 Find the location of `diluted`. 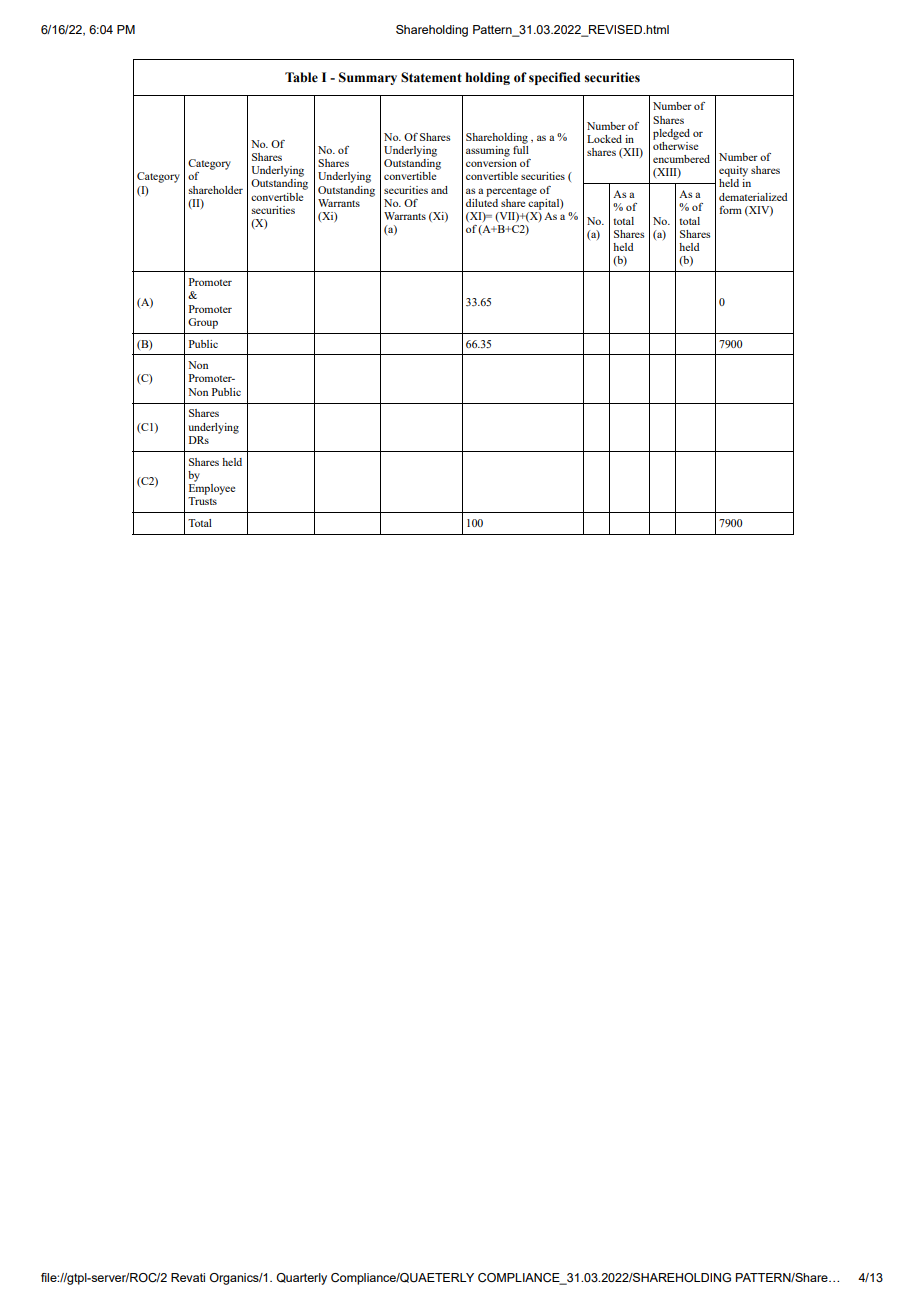

diluted is located at coordinates (482, 201).
